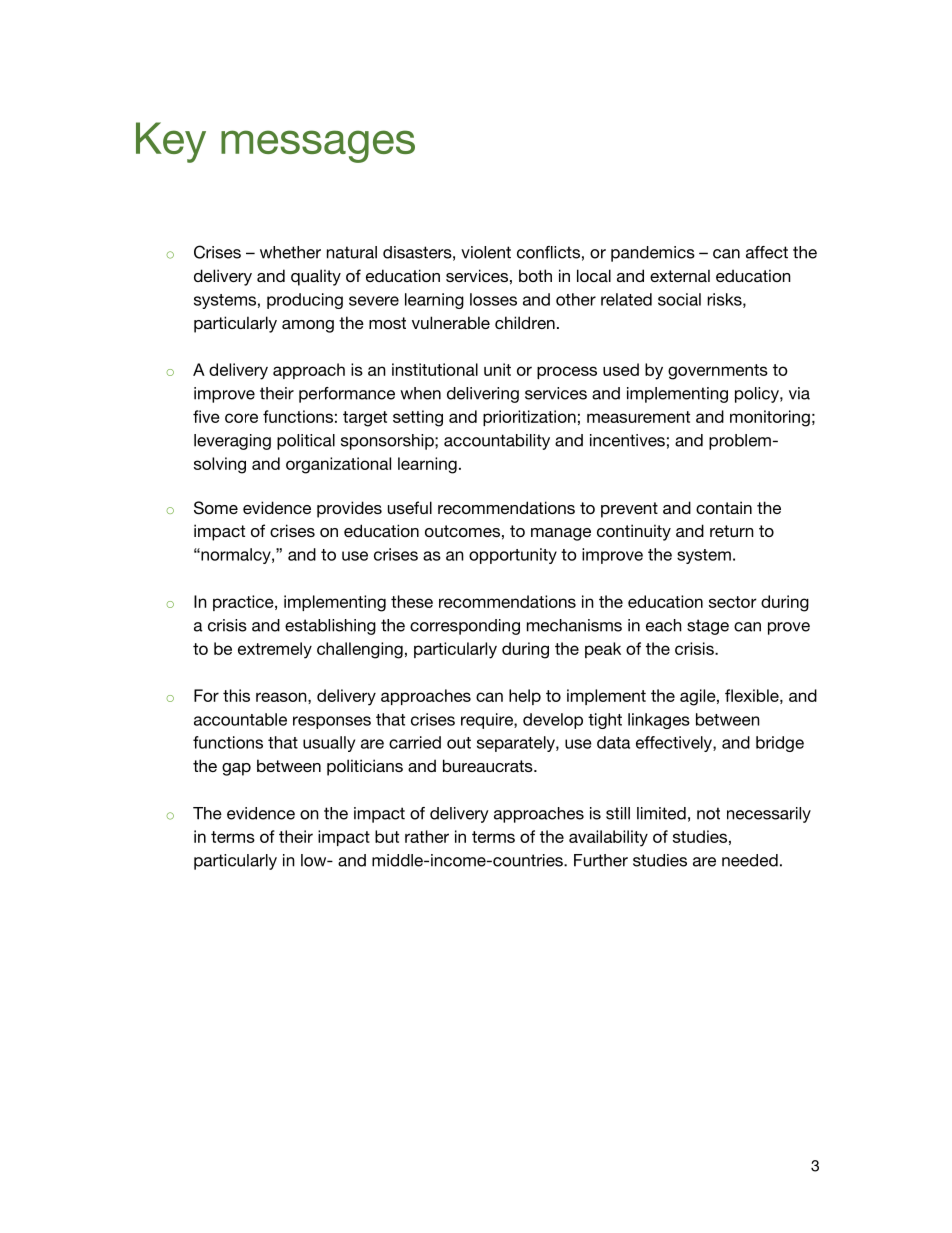 This image has height=1233, width=952. Describe the element at coordinates (236, 769) in the image. I see `gap` at that location.
